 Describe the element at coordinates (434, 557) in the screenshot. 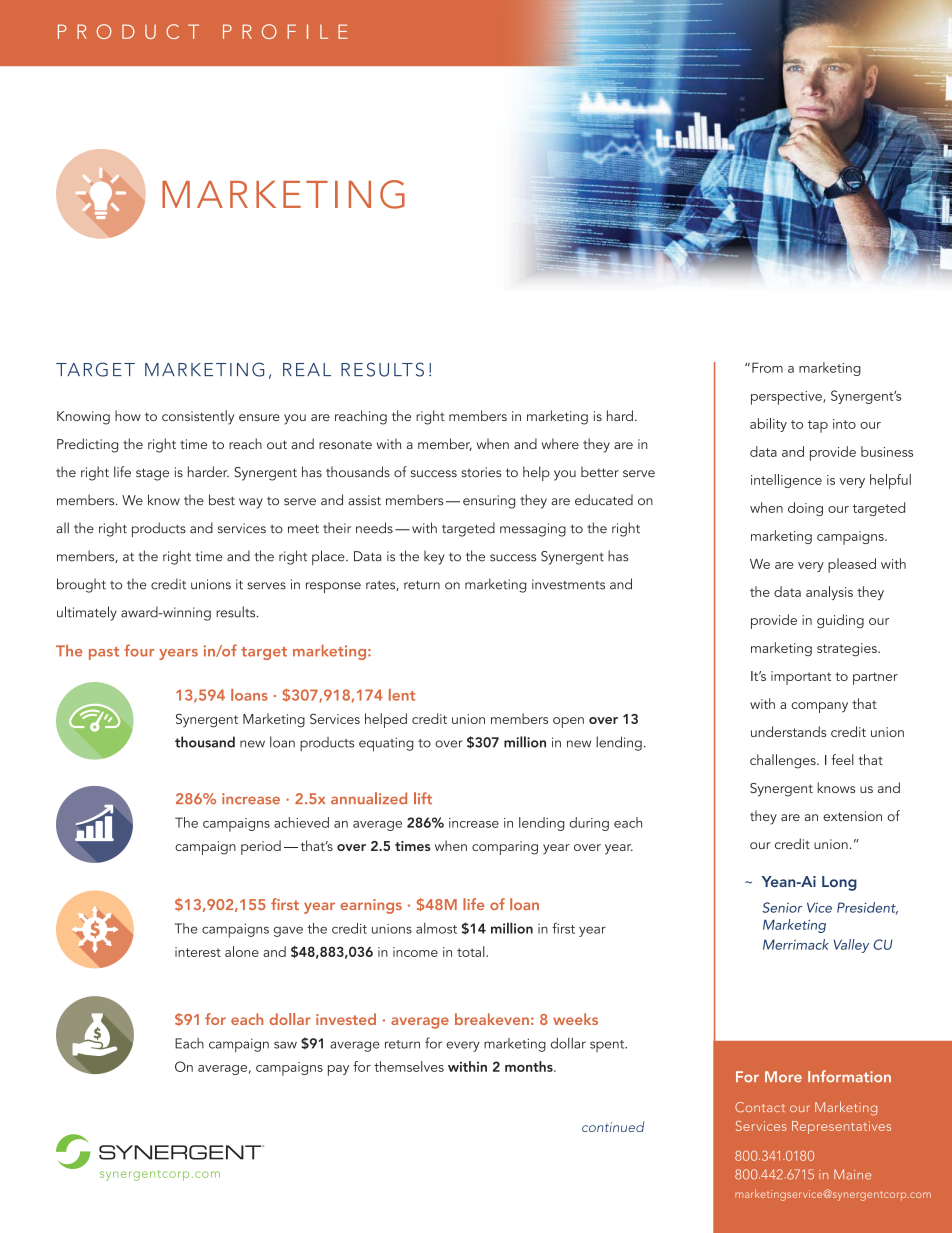

I see `key` at that location.
